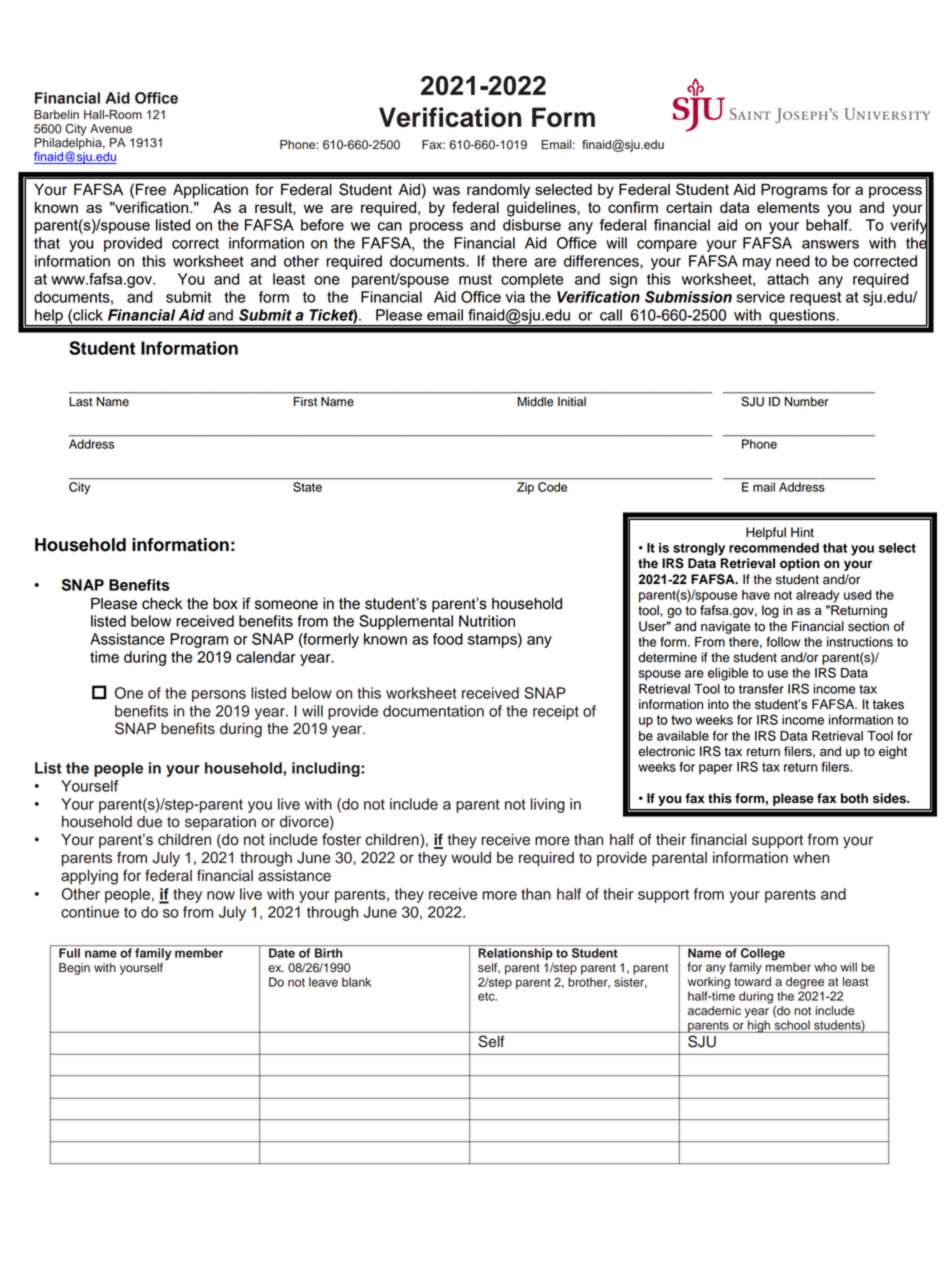 This document has height=1272, width=952. Describe the element at coordinates (800, 564) in the document. I see `option` at that location.
